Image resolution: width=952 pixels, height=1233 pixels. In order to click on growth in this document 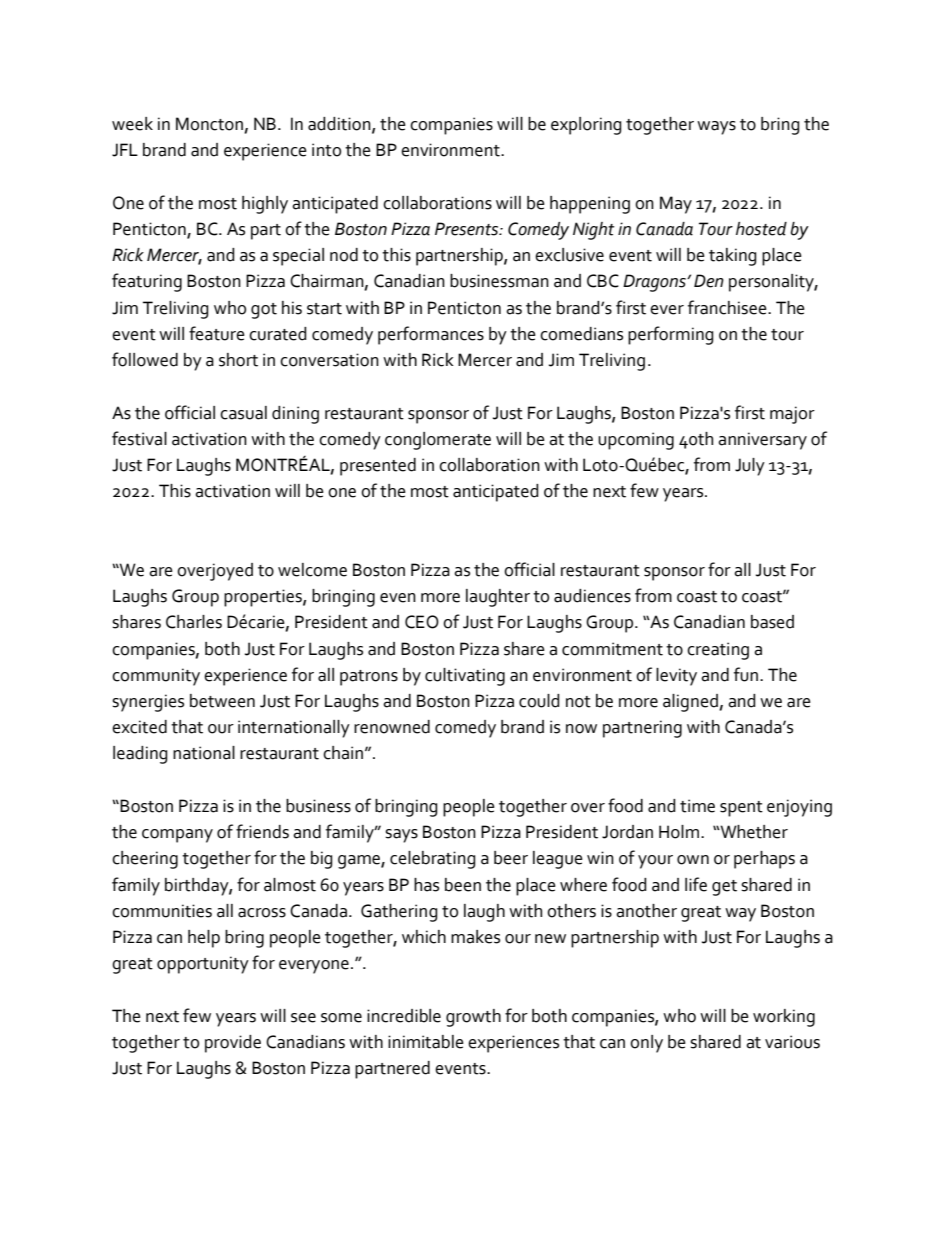, I will do `click(473, 1018)`.
